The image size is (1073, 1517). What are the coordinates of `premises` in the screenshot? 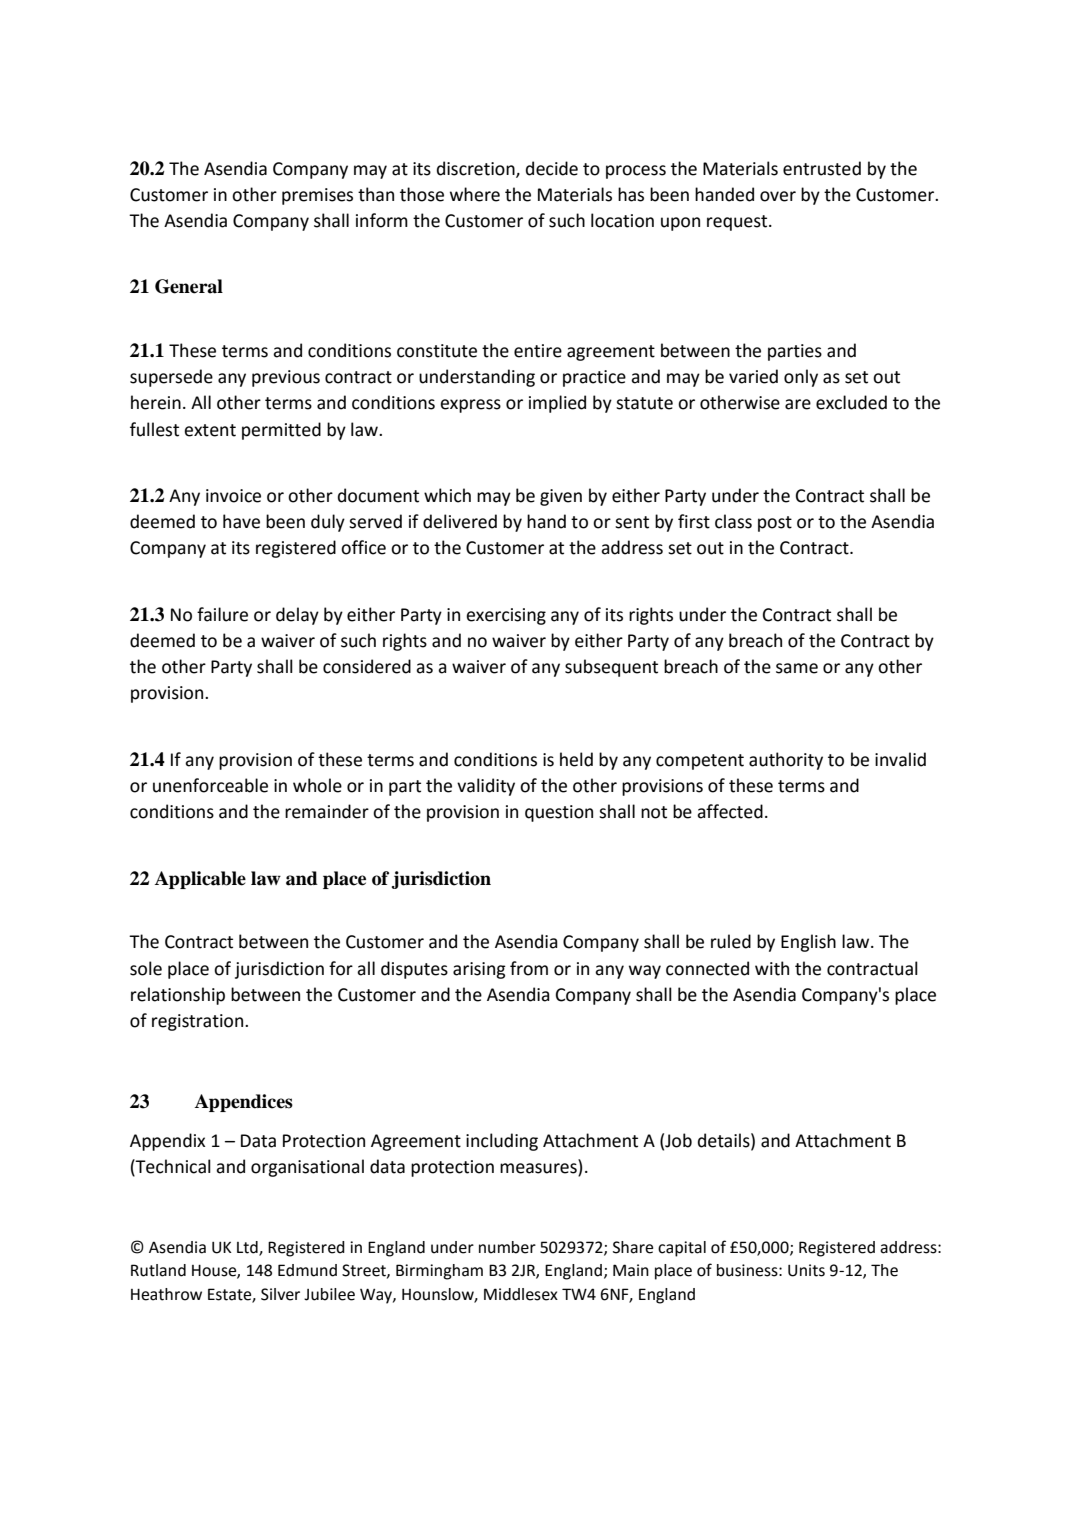 It's located at (317, 196).
